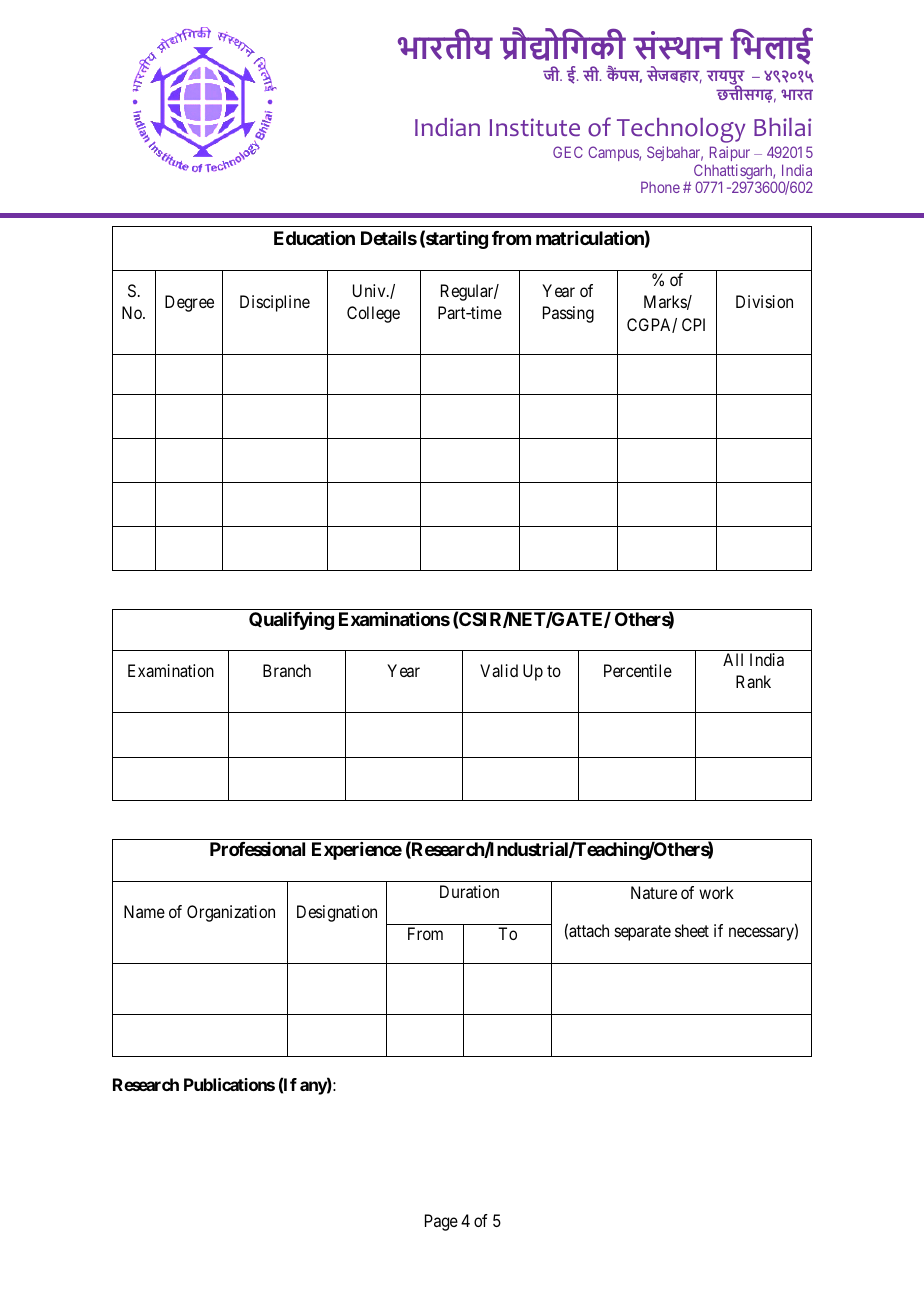 This screenshot has height=1308, width=924. I want to click on College, so click(373, 314).
